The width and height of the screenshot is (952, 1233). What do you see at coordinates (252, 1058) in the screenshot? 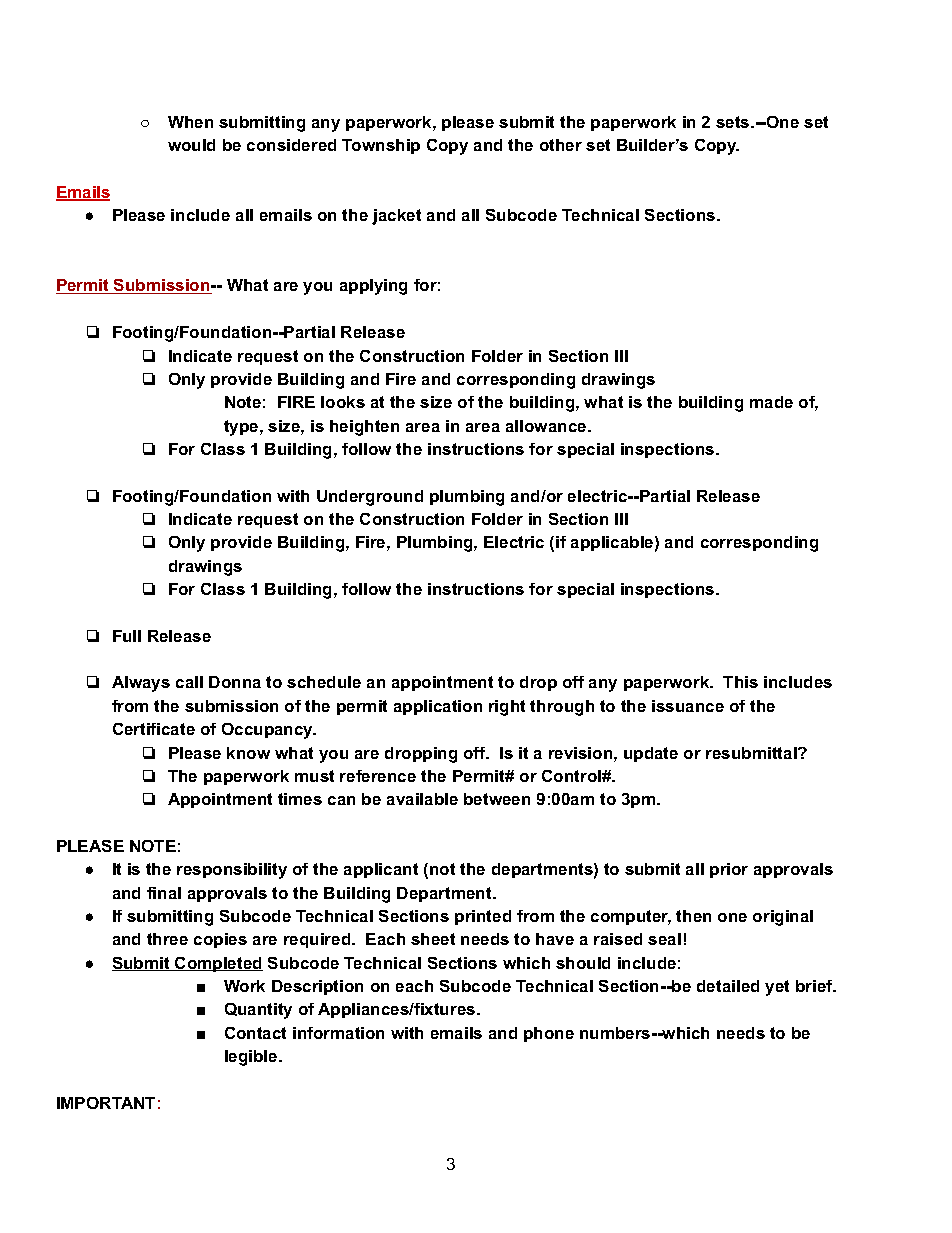
I see `legible` at bounding box center [252, 1058].
